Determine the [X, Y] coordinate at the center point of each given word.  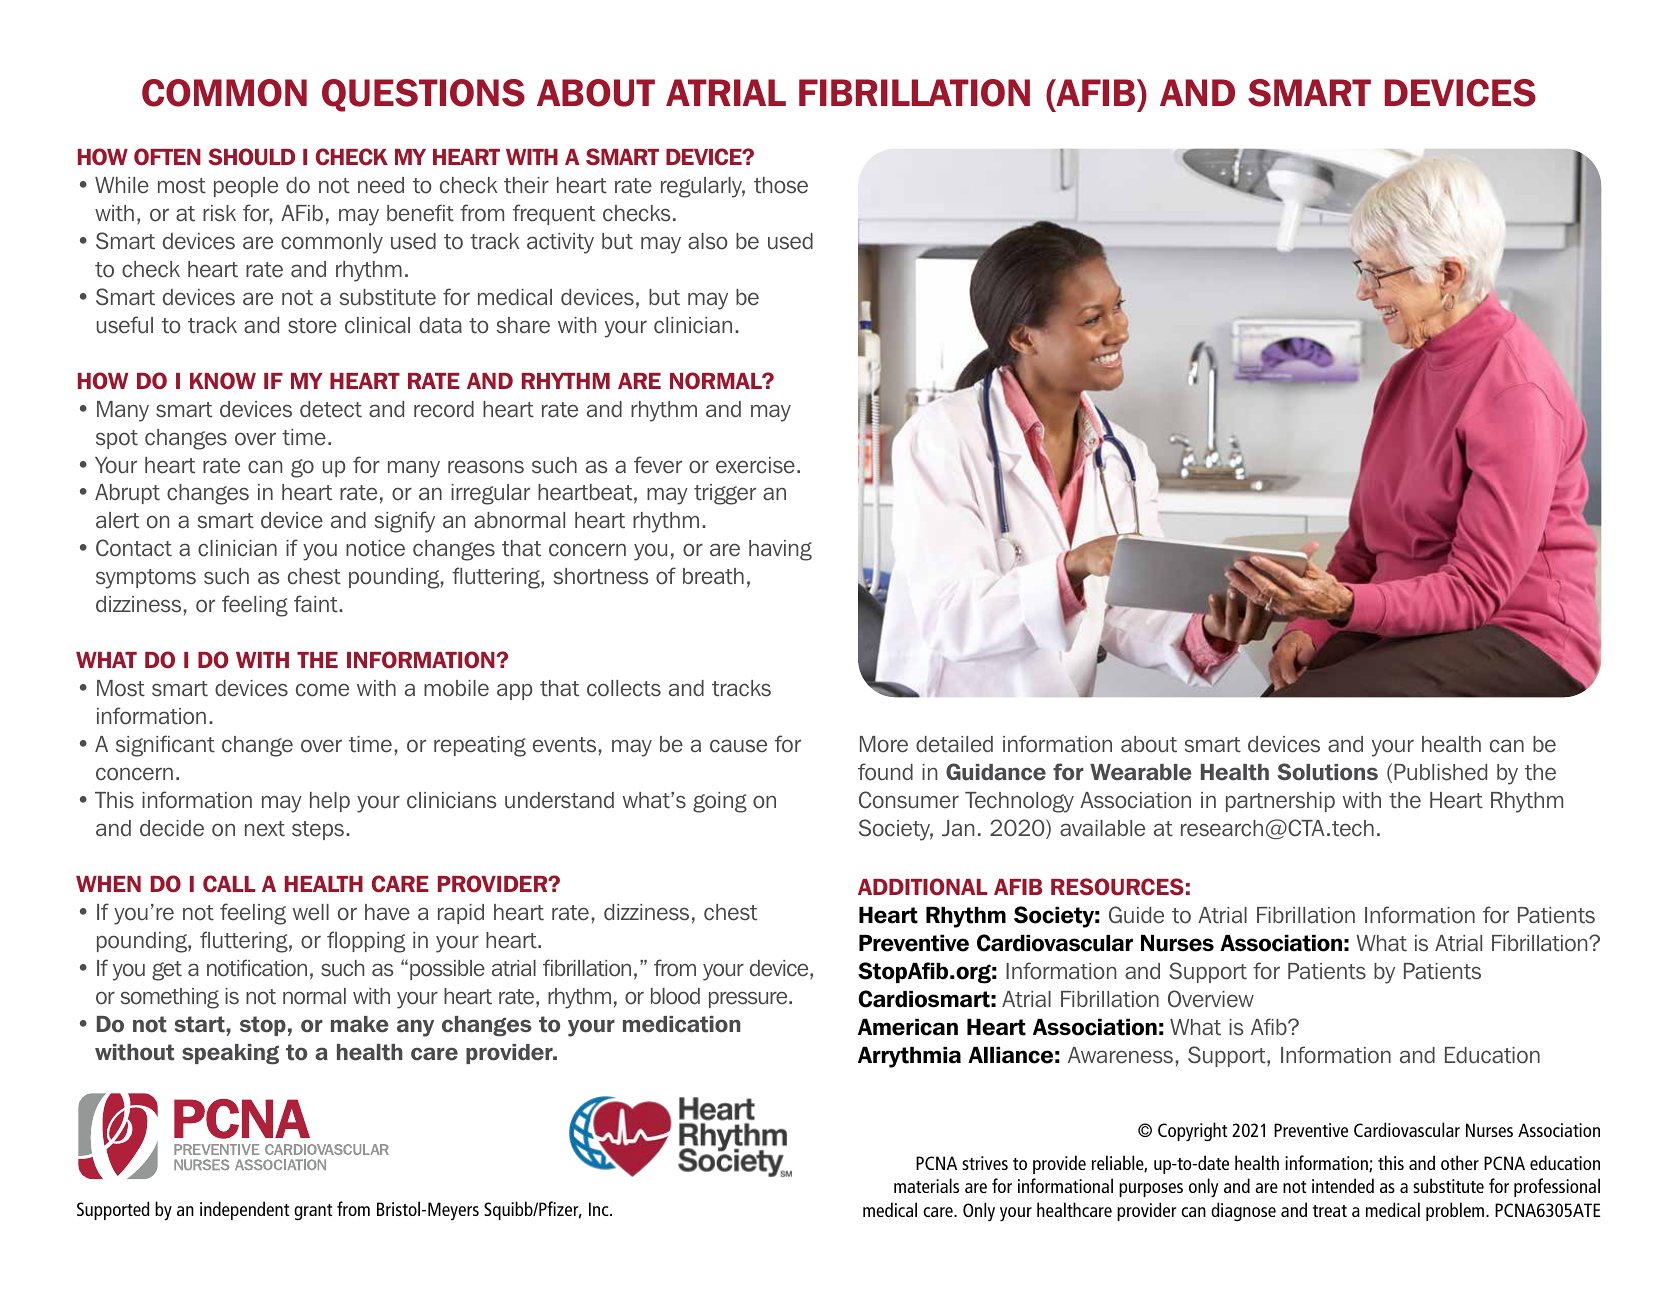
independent [244, 1210]
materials [926, 1185]
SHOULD [251, 157]
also [707, 241]
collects [624, 688]
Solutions [1327, 772]
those [781, 185]
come [322, 690]
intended [1343, 1185]
